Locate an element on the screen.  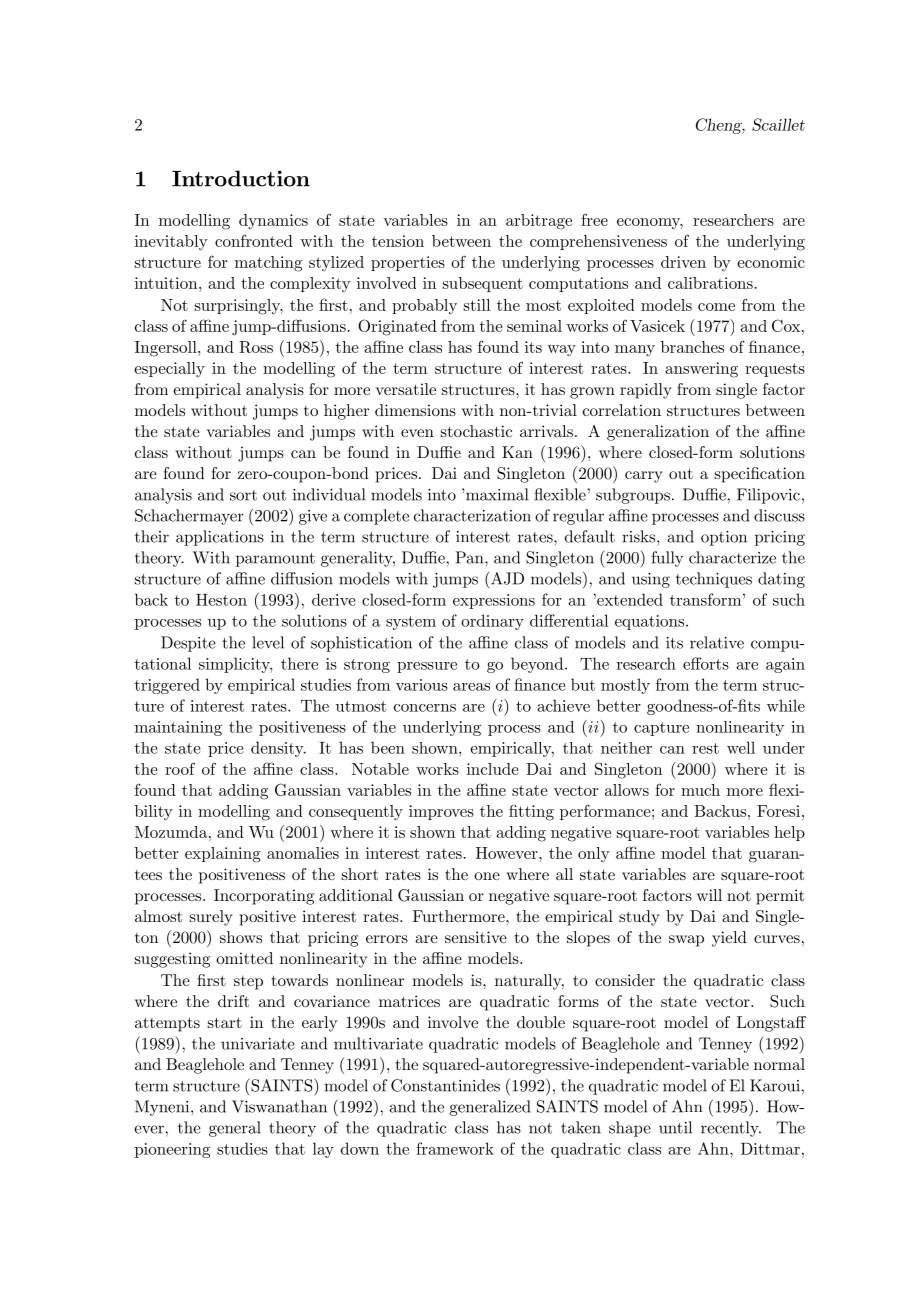
Despite is located at coordinates (188, 644).
